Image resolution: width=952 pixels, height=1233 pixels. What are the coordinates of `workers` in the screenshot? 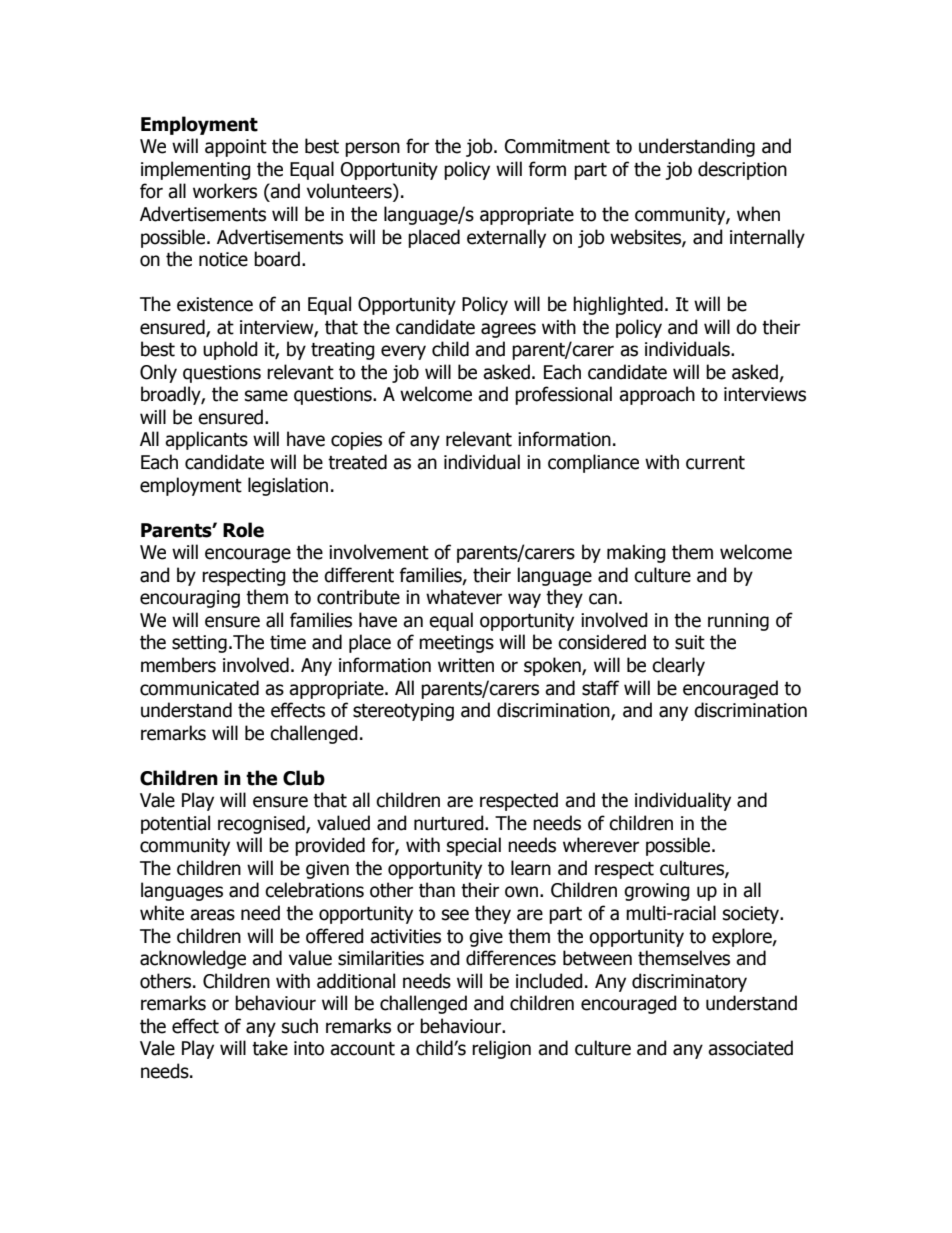 It's located at (225, 191).
